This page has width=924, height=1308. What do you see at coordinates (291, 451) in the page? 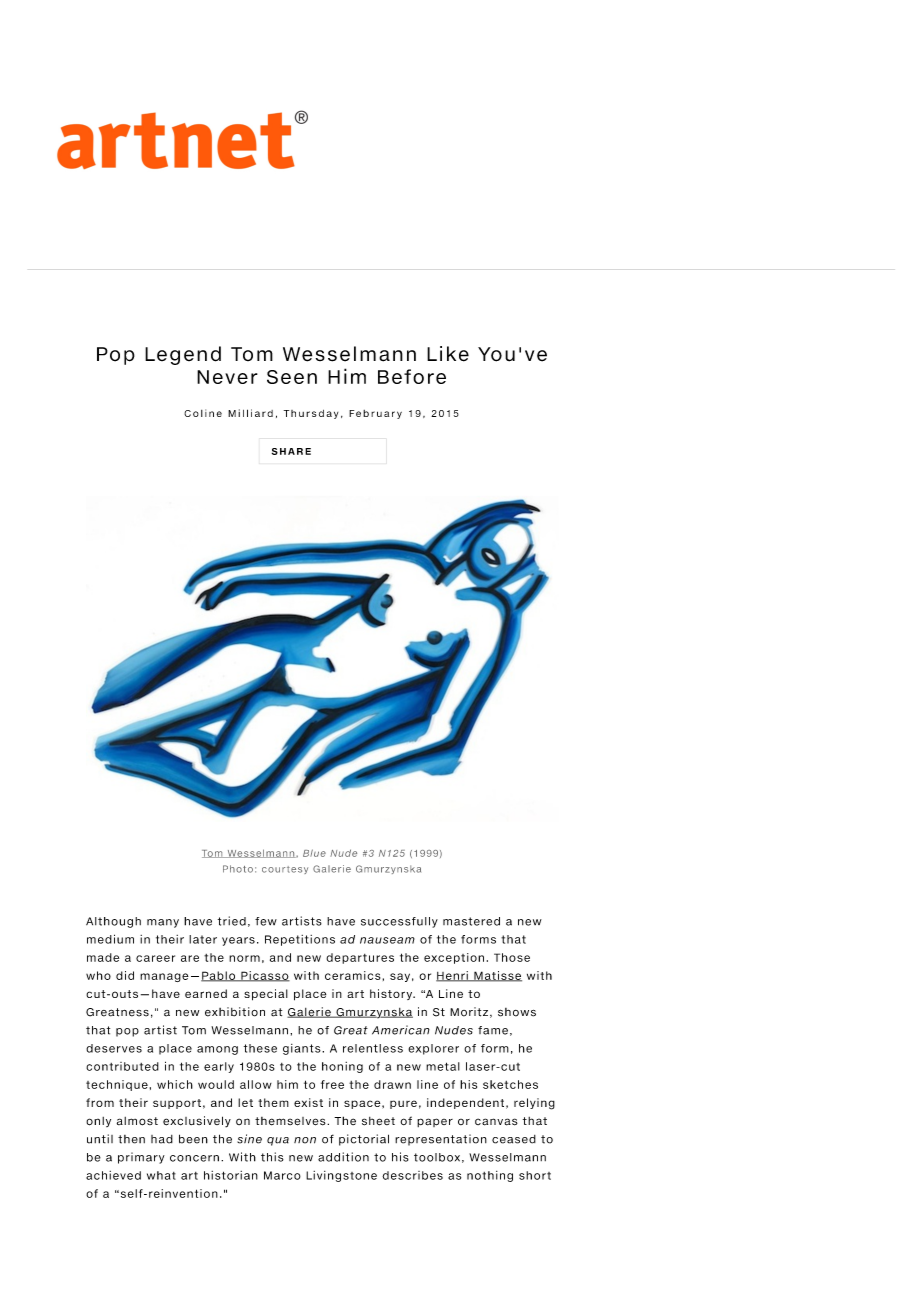
I see `SHARE` at bounding box center [291, 451].
